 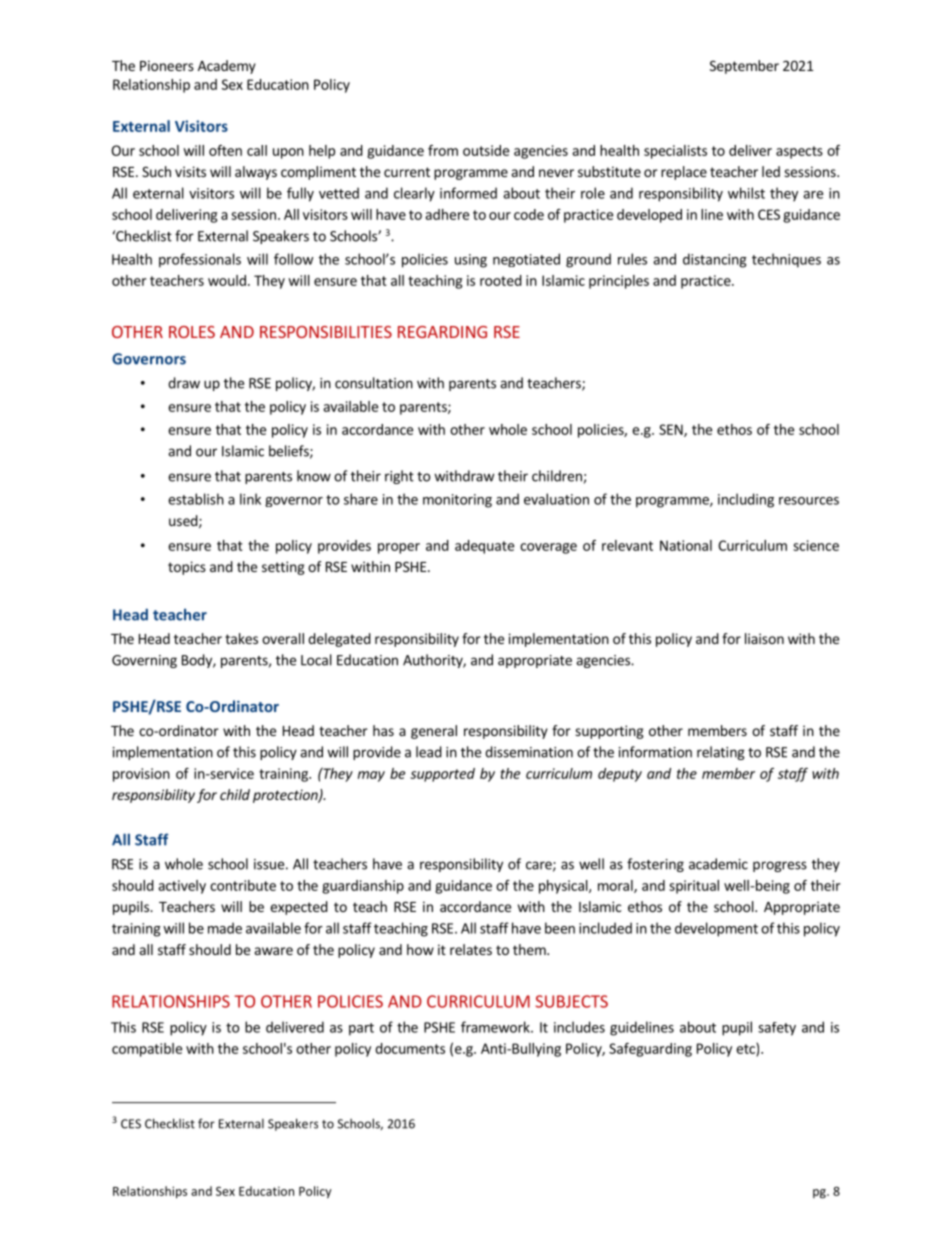 I want to click on National, so click(x=686, y=545).
